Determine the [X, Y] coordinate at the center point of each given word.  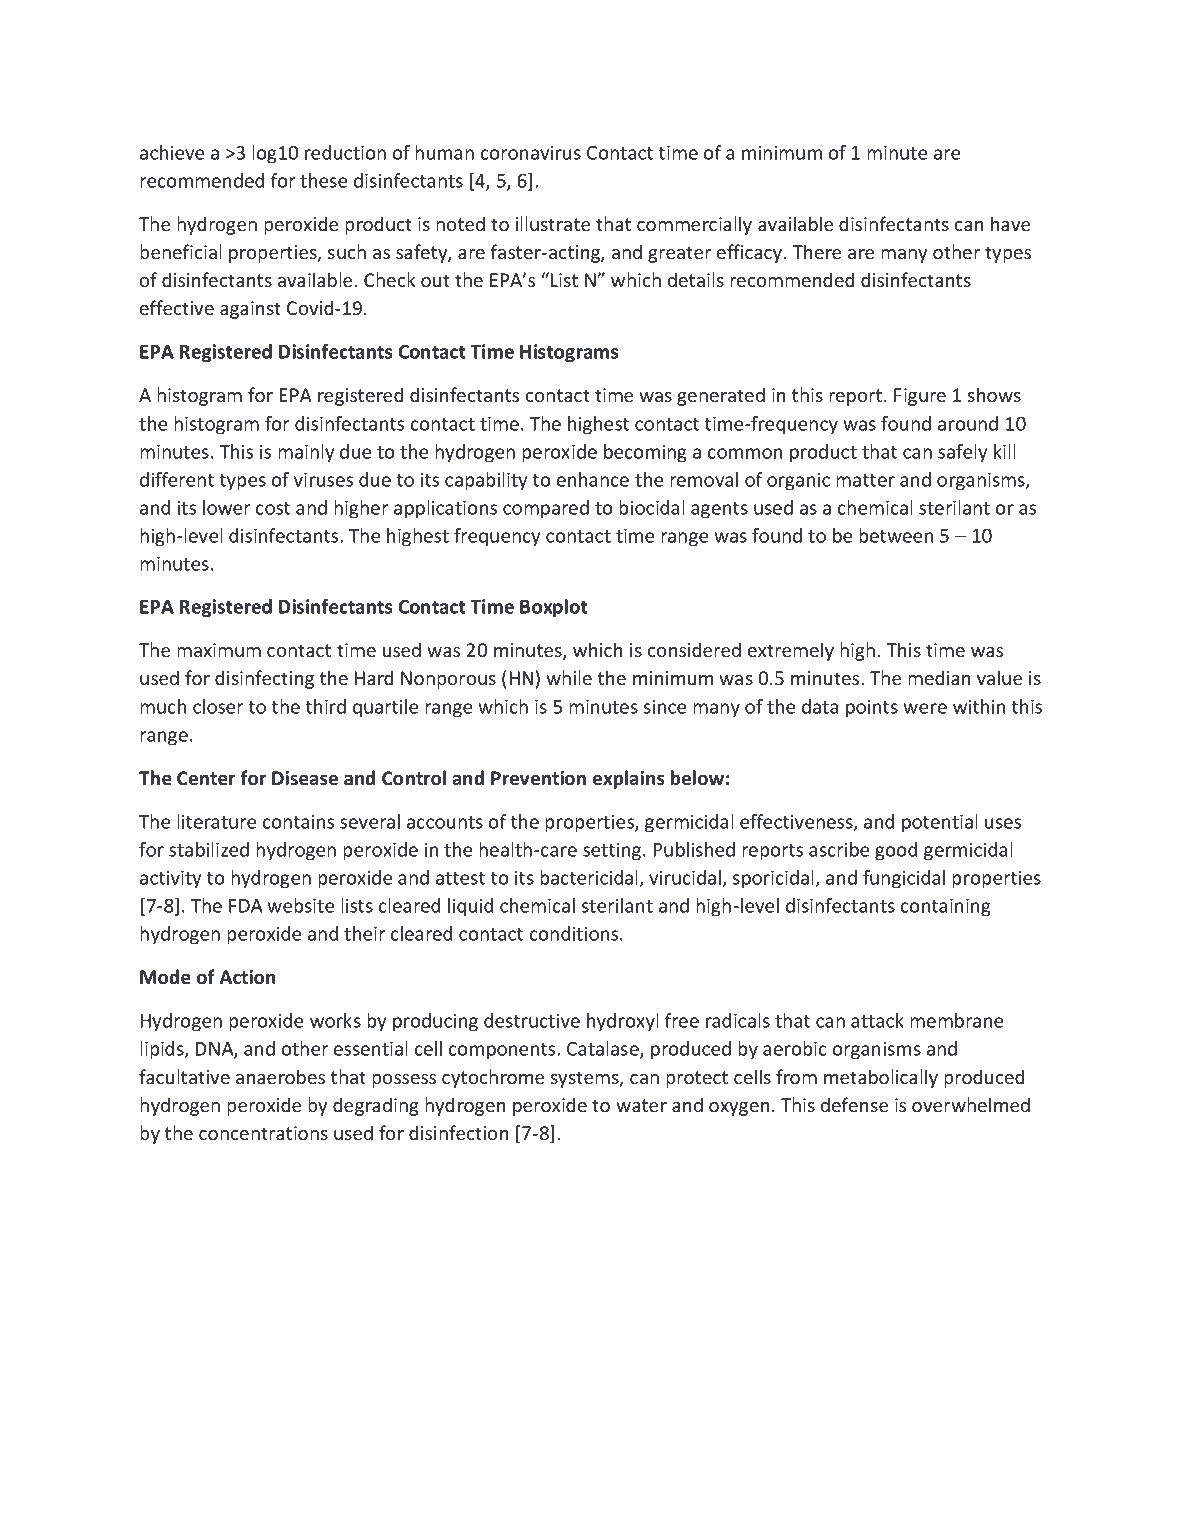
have [1010, 223]
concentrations [263, 1133]
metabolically [881, 1078]
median [939, 677]
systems [586, 1079]
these [323, 180]
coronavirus [531, 153]
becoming [645, 453]
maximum [219, 650]
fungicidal [904, 879]
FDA [246, 906]
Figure [920, 397]
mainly [306, 453]
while [569, 677]
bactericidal [589, 877]
